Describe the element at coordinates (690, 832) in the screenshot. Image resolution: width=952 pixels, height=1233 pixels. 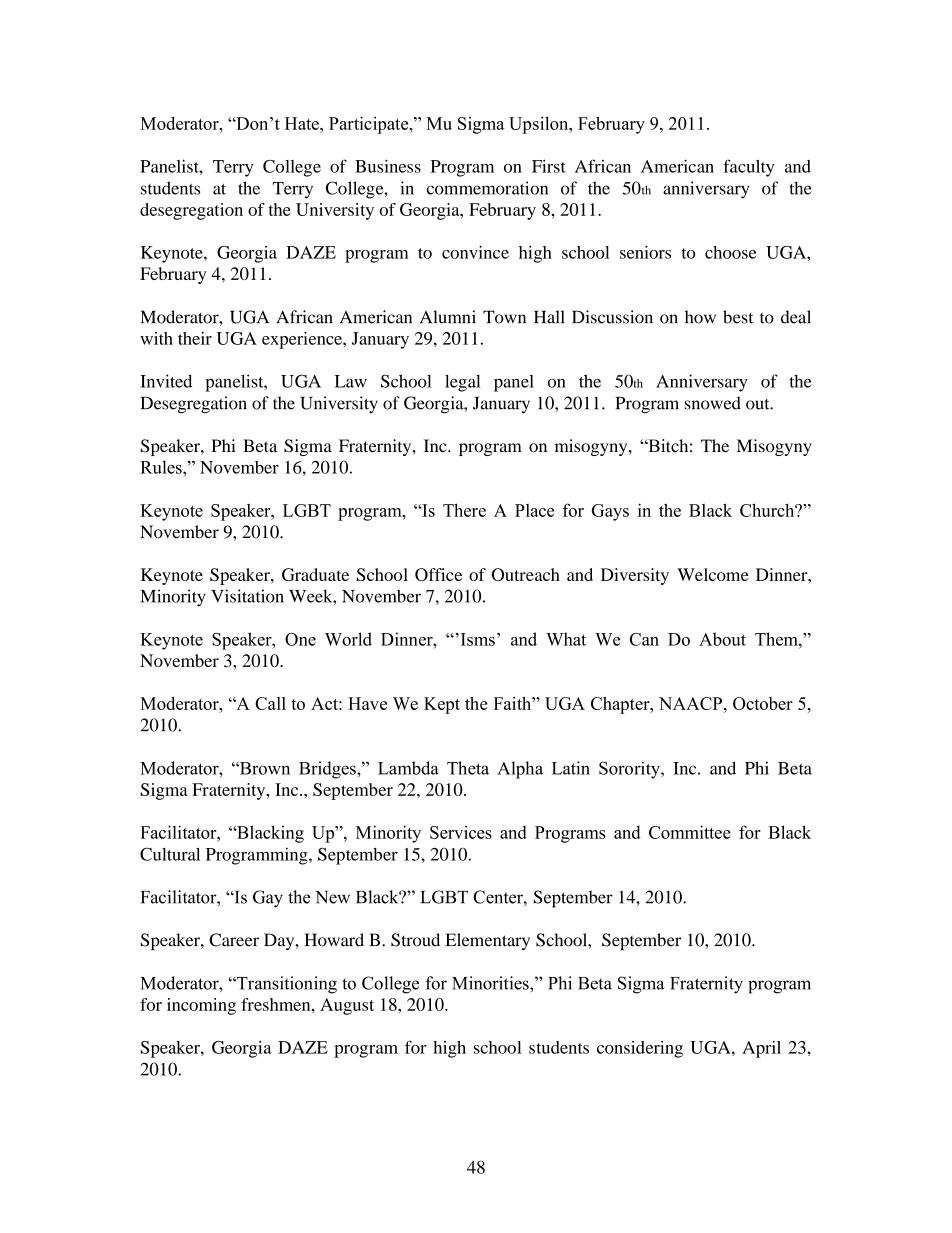
I see `Committee` at that location.
